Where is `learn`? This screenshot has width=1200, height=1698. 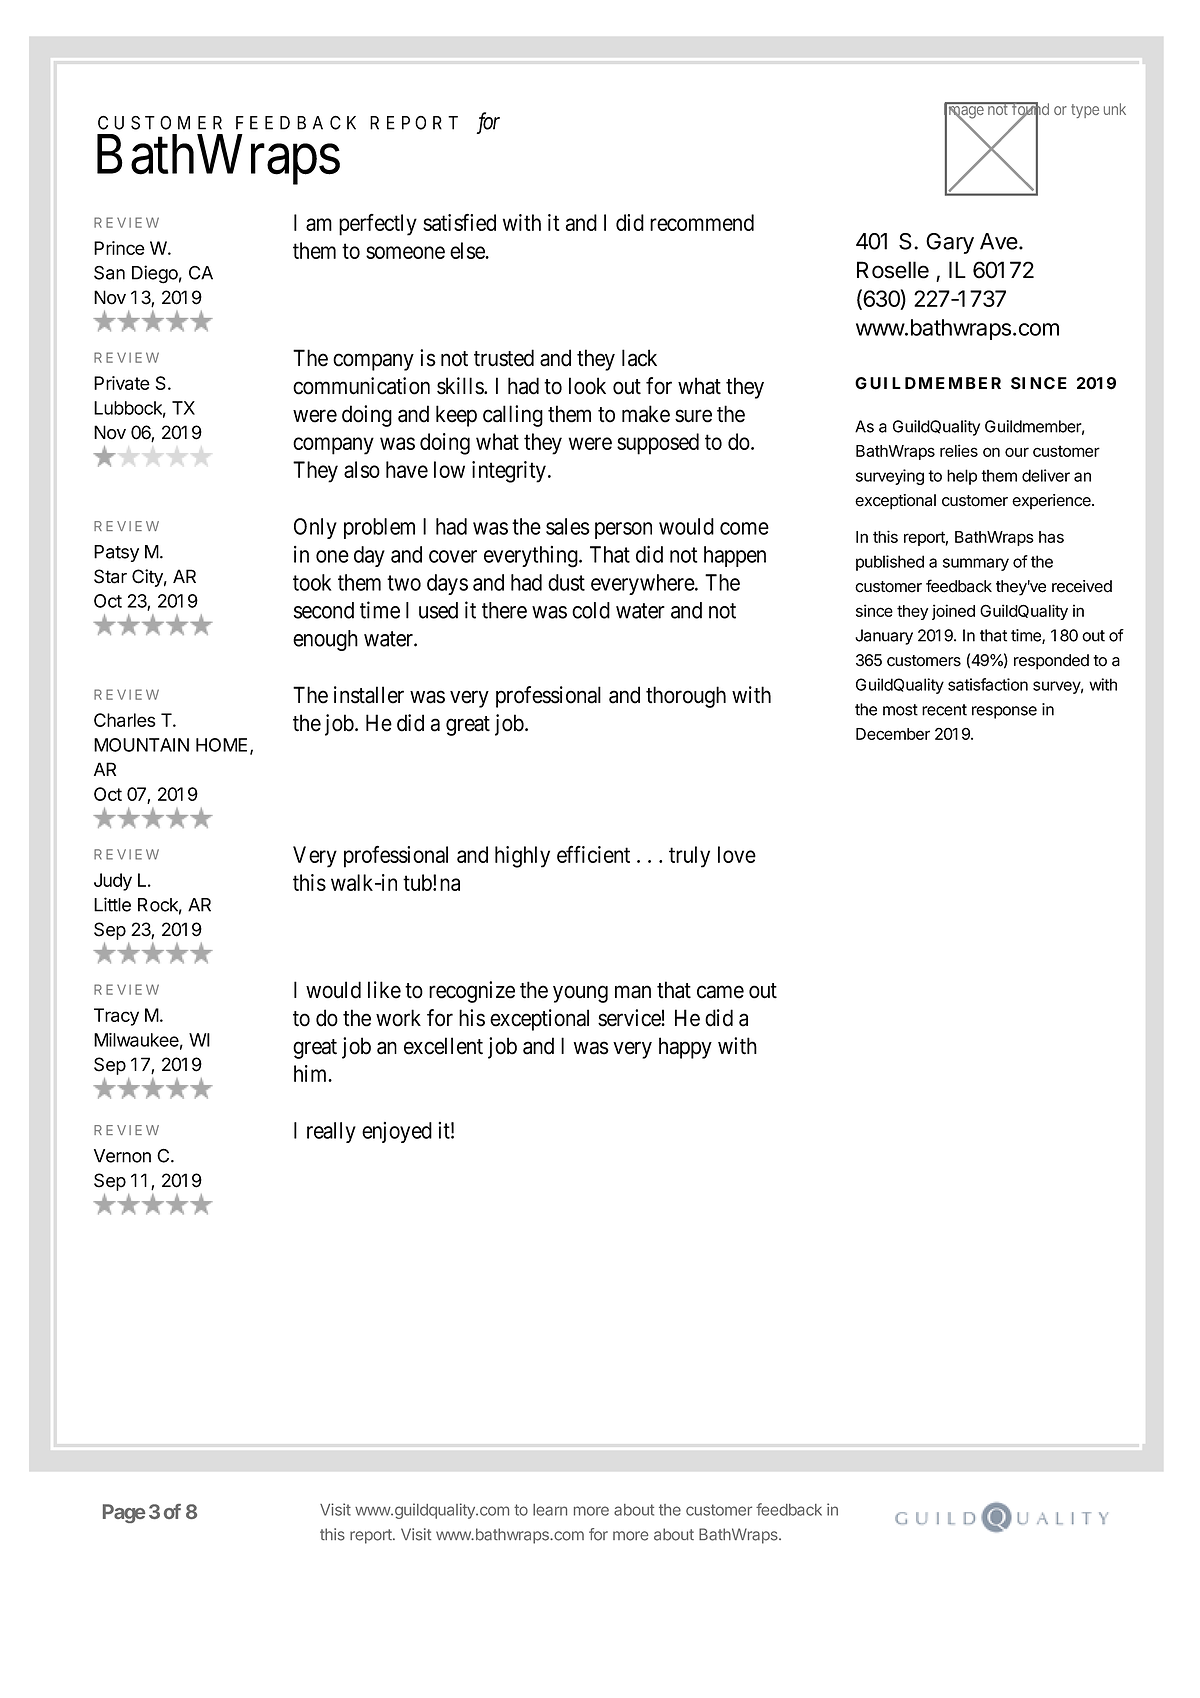
learn is located at coordinates (550, 1510).
